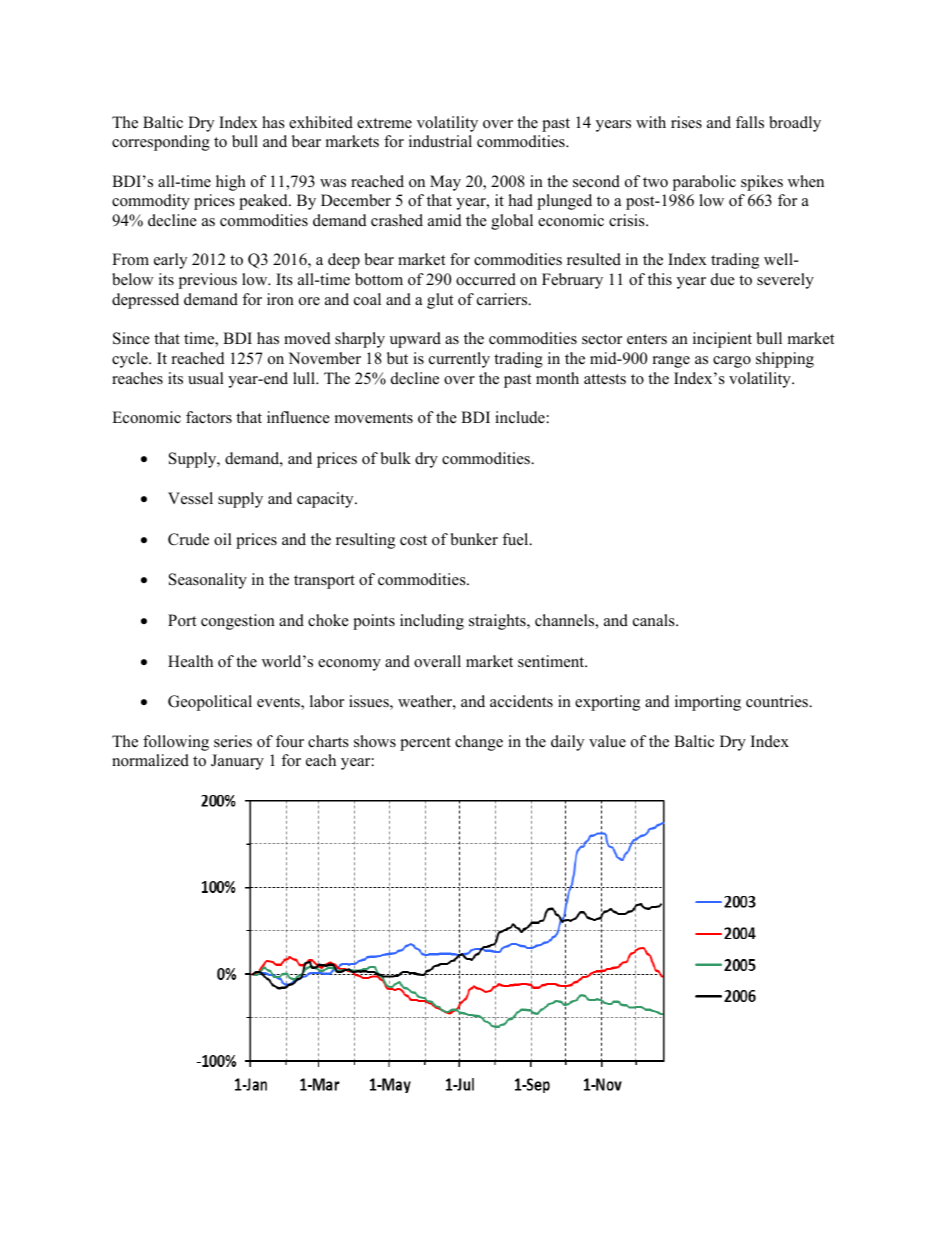 The width and height of the screenshot is (952, 1233). Describe the element at coordinates (161, 143) in the screenshot. I see `corresponding` at that location.
